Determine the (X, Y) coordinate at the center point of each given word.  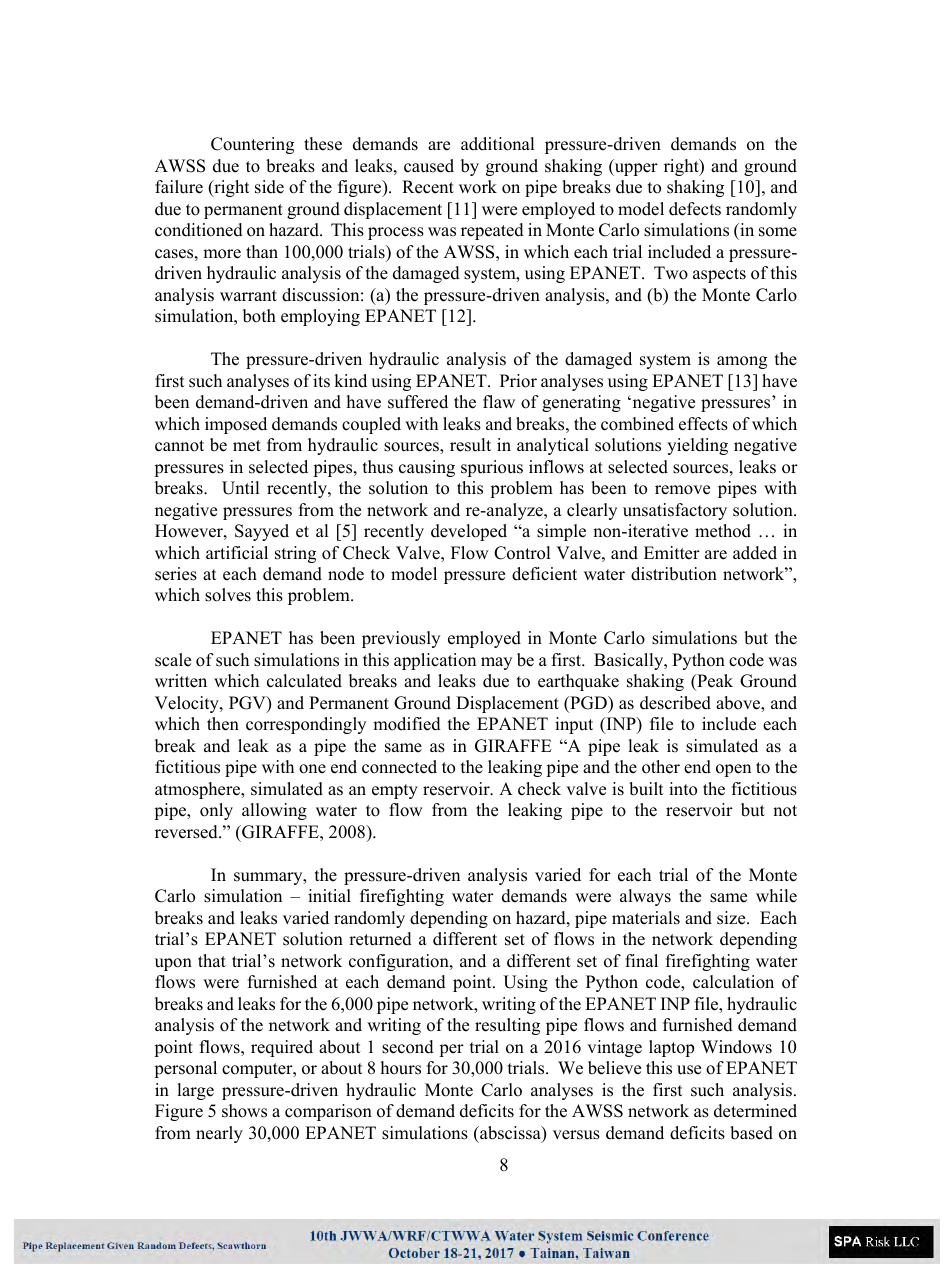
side (269, 187)
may (496, 663)
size (732, 918)
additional (498, 144)
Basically (630, 661)
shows (244, 1111)
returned (380, 939)
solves (228, 595)
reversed (187, 832)
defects (695, 209)
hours (401, 1068)
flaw (499, 401)
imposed (236, 425)
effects (703, 424)
